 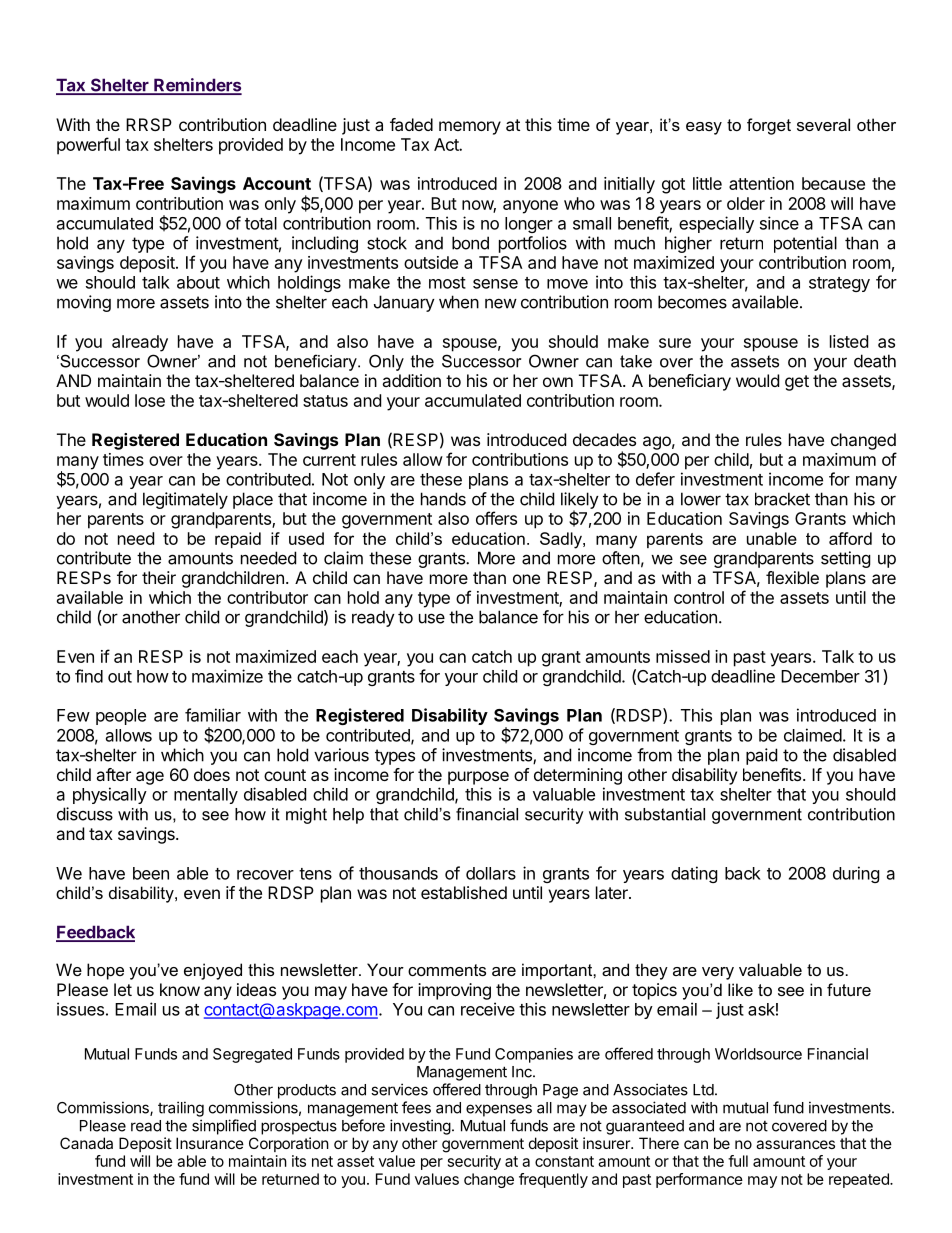 What do you see at coordinates (769, 126) in the image?
I see `forget` at bounding box center [769, 126].
